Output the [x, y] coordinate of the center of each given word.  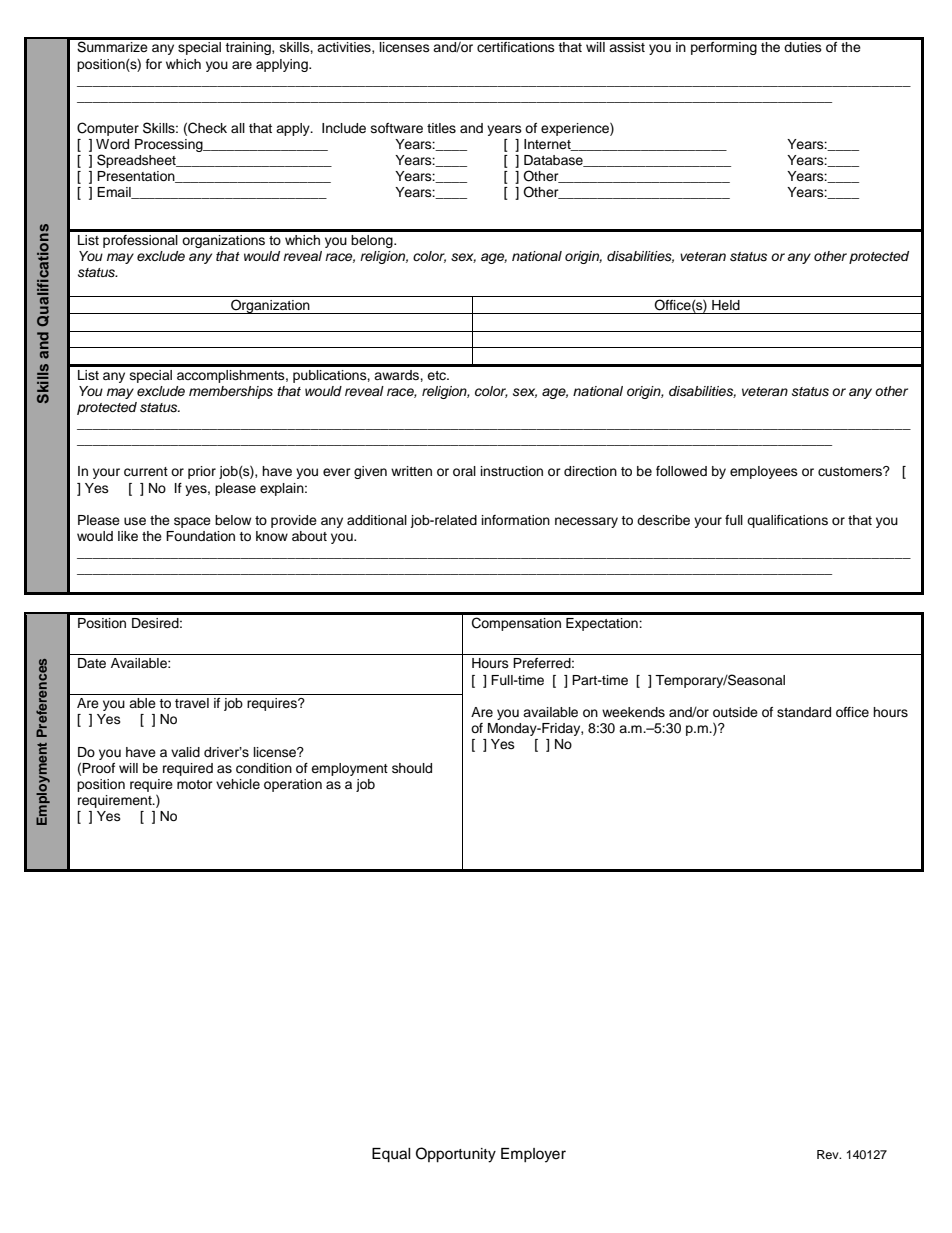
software [397, 128]
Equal [391, 1155]
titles [441, 128]
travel [192, 703]
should [412, 768]
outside [735, 712]
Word [112, 144]
